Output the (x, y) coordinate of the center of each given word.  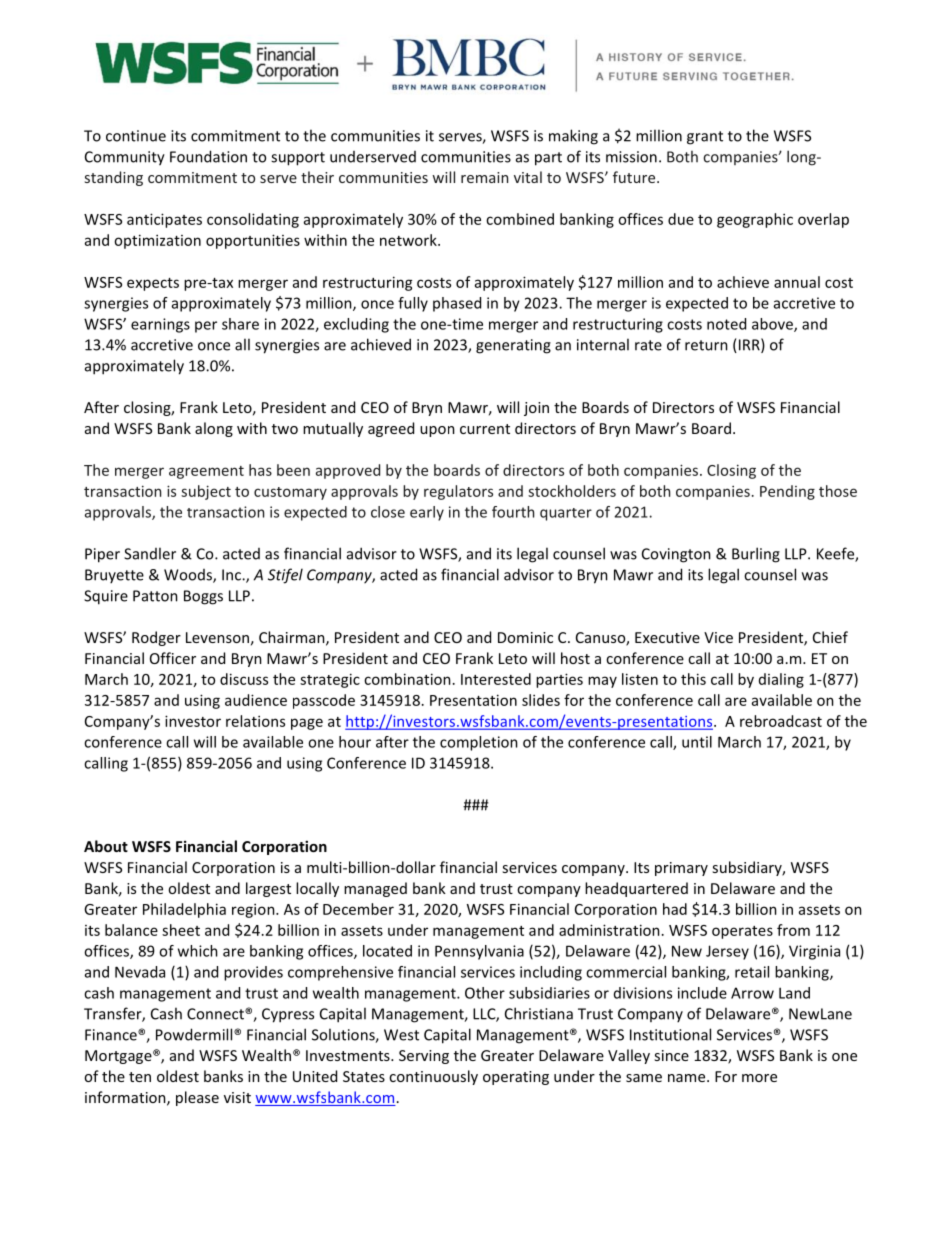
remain (484, 177)
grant (705, 138)
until (697, 742)
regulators (458, 492)
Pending (787, 492)
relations (255, 721)
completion (479, 743)
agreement (206, 472)
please (197, 1098)
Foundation (208, 156)
